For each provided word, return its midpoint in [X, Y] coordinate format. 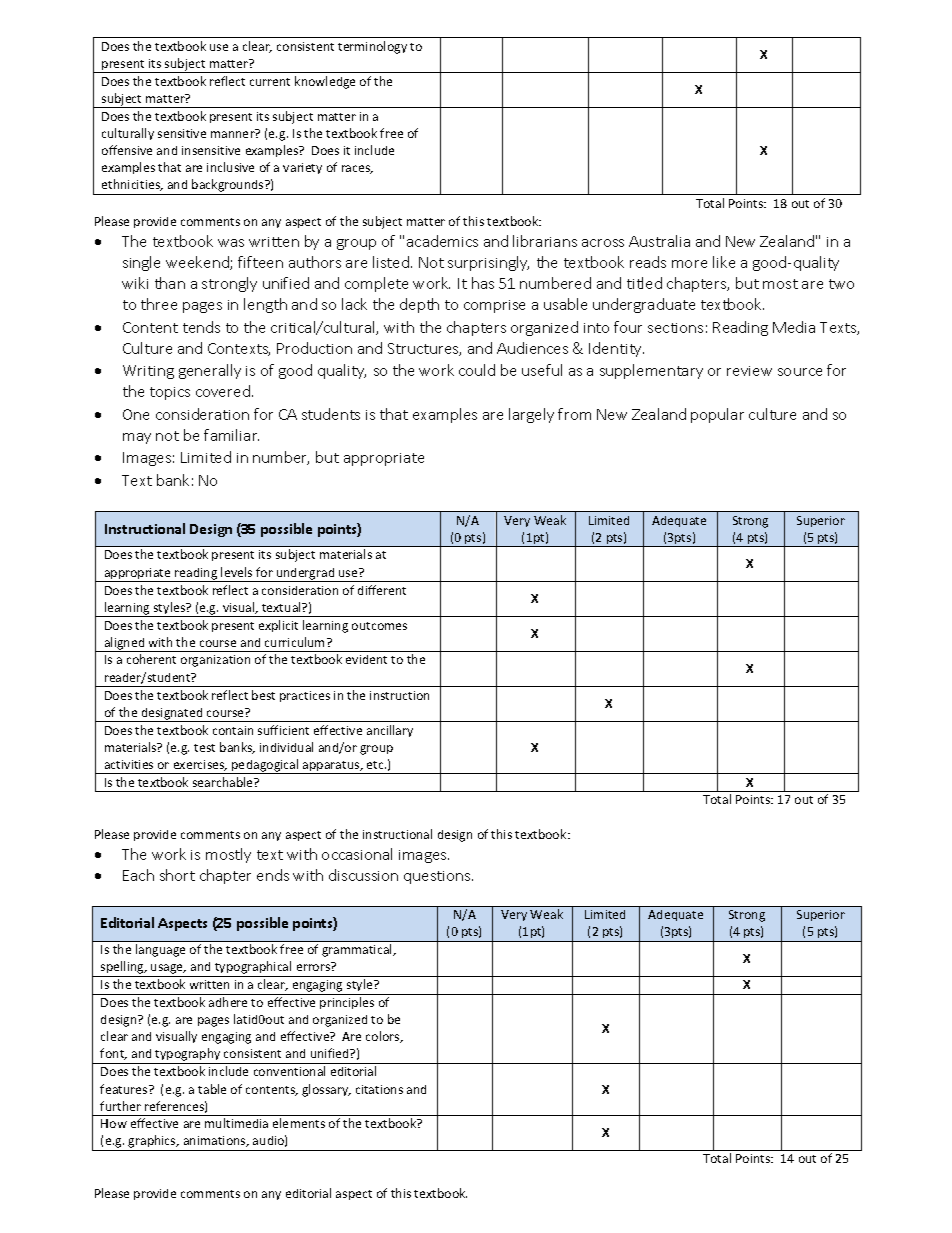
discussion [363, 875]
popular [717, 415]
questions [438, 877]
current [270, 82]
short [177, 875]
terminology [372, 47]
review [749, 371]
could [477, 370]
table [212, 1089]
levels [236, 572]
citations [379, 1089]
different [382, 590]
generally [210, 371]
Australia [659, 241]
